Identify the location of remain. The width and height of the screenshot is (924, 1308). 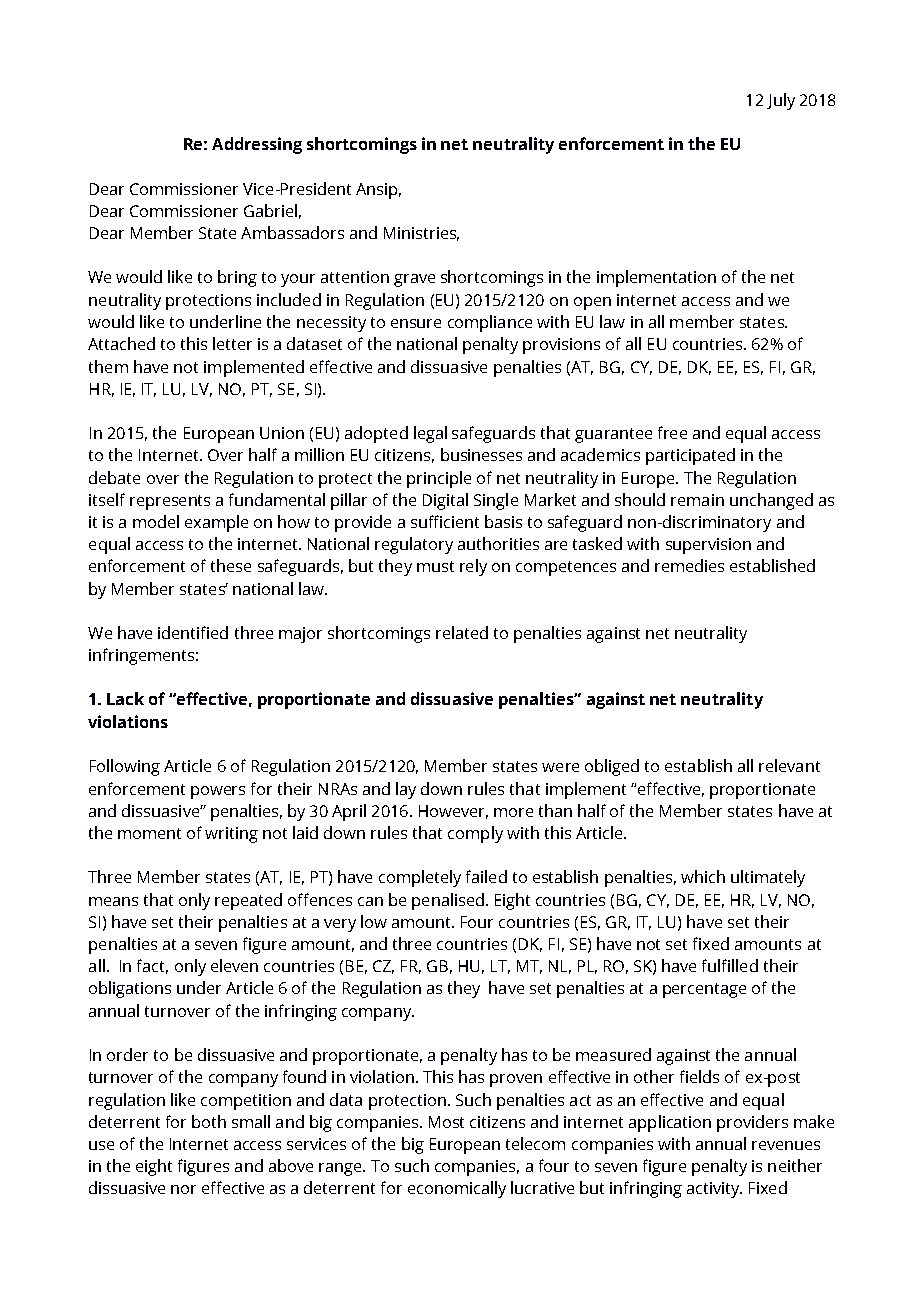
(697, 500).
